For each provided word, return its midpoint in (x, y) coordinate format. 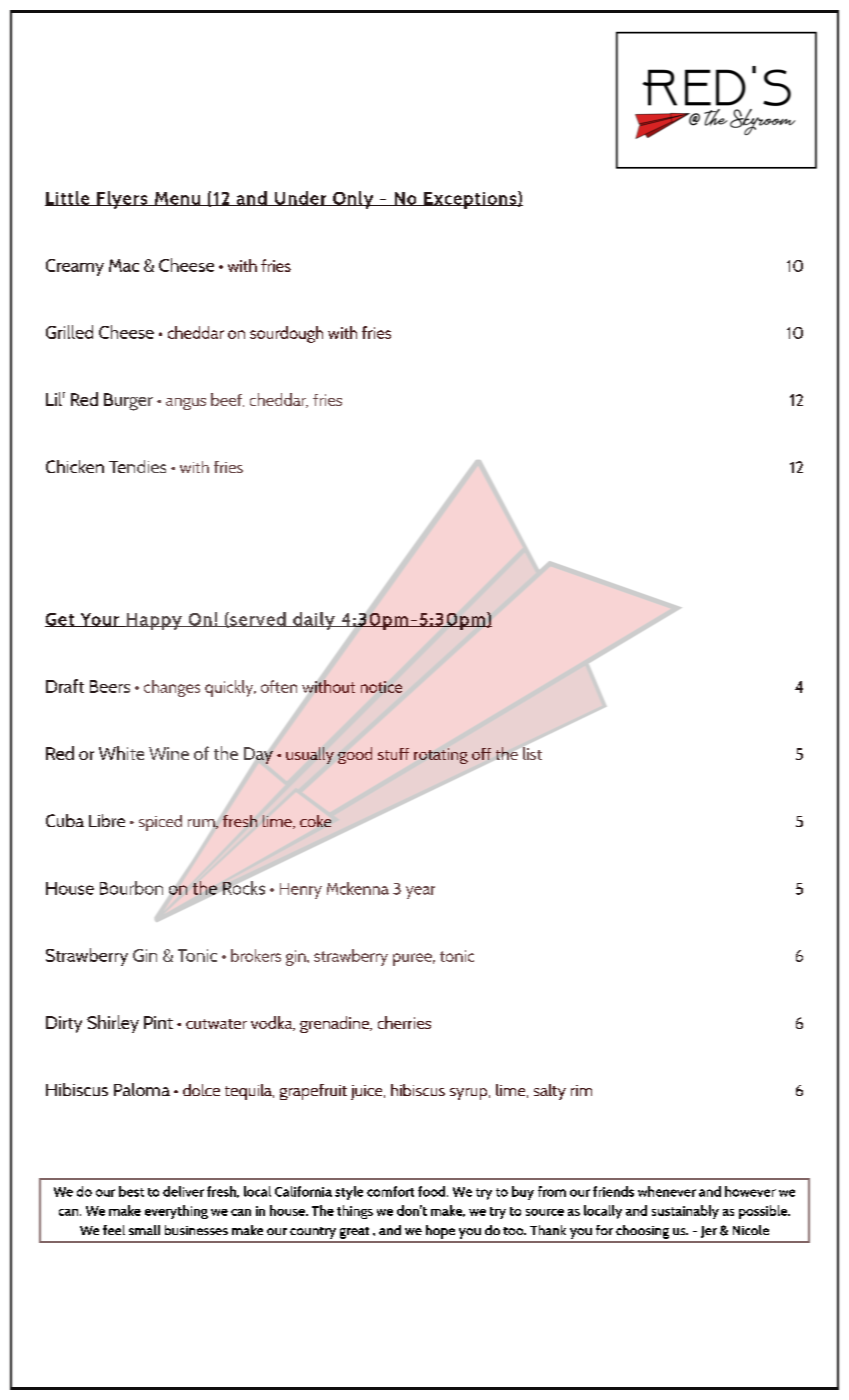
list (531, 752)
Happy (154, 621)
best (131, 1191)
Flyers (122, 200)
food (433, 1191)
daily (314, 621)
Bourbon (131, 888)
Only (353, 200)
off (481, 754)
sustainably (685, 1212)
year (420, 892)
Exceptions (470, 200)
